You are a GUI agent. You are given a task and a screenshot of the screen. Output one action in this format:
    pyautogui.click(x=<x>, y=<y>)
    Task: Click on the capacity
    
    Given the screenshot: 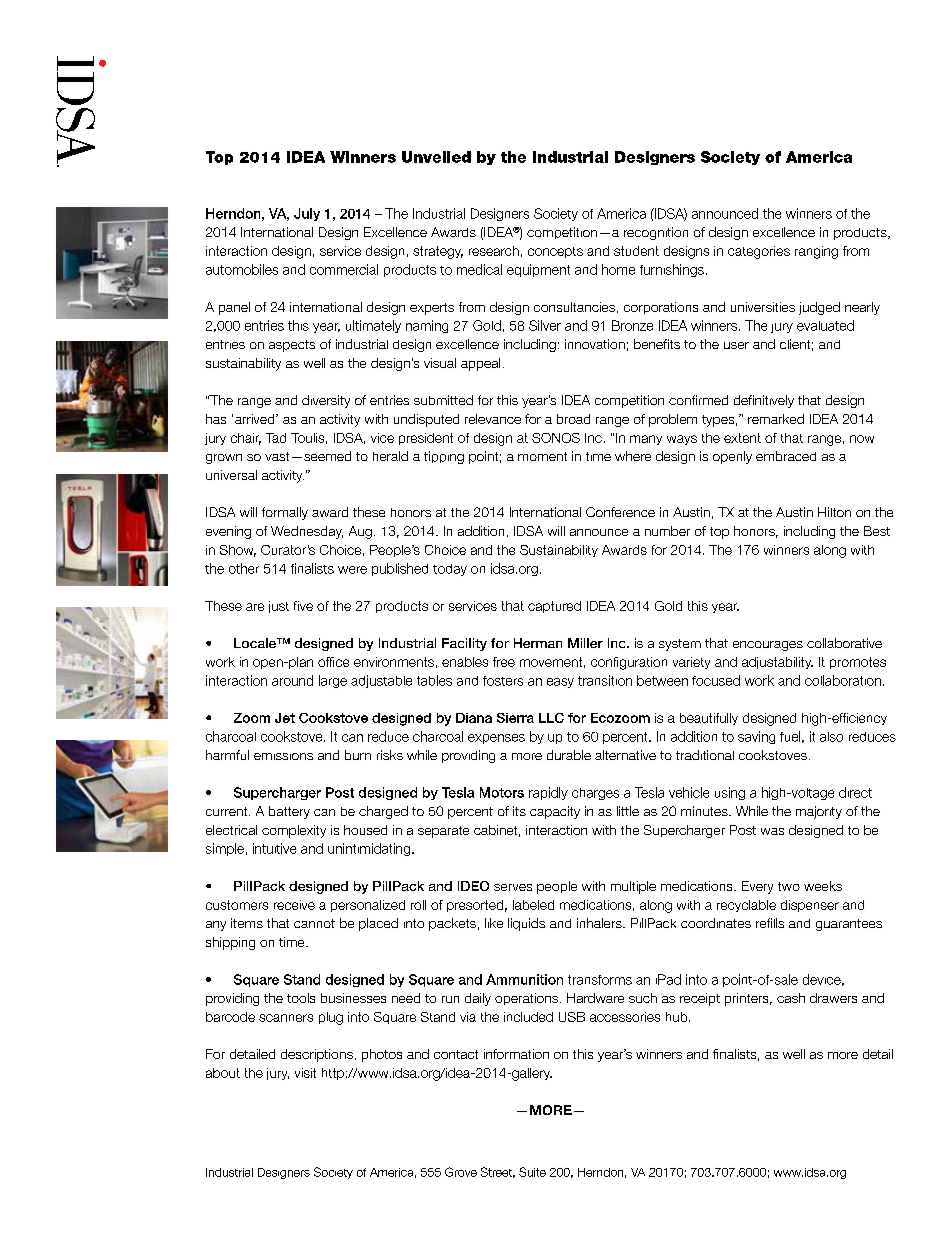 What is the action you would take?
    pyautogui.click(x=555, y=812)
